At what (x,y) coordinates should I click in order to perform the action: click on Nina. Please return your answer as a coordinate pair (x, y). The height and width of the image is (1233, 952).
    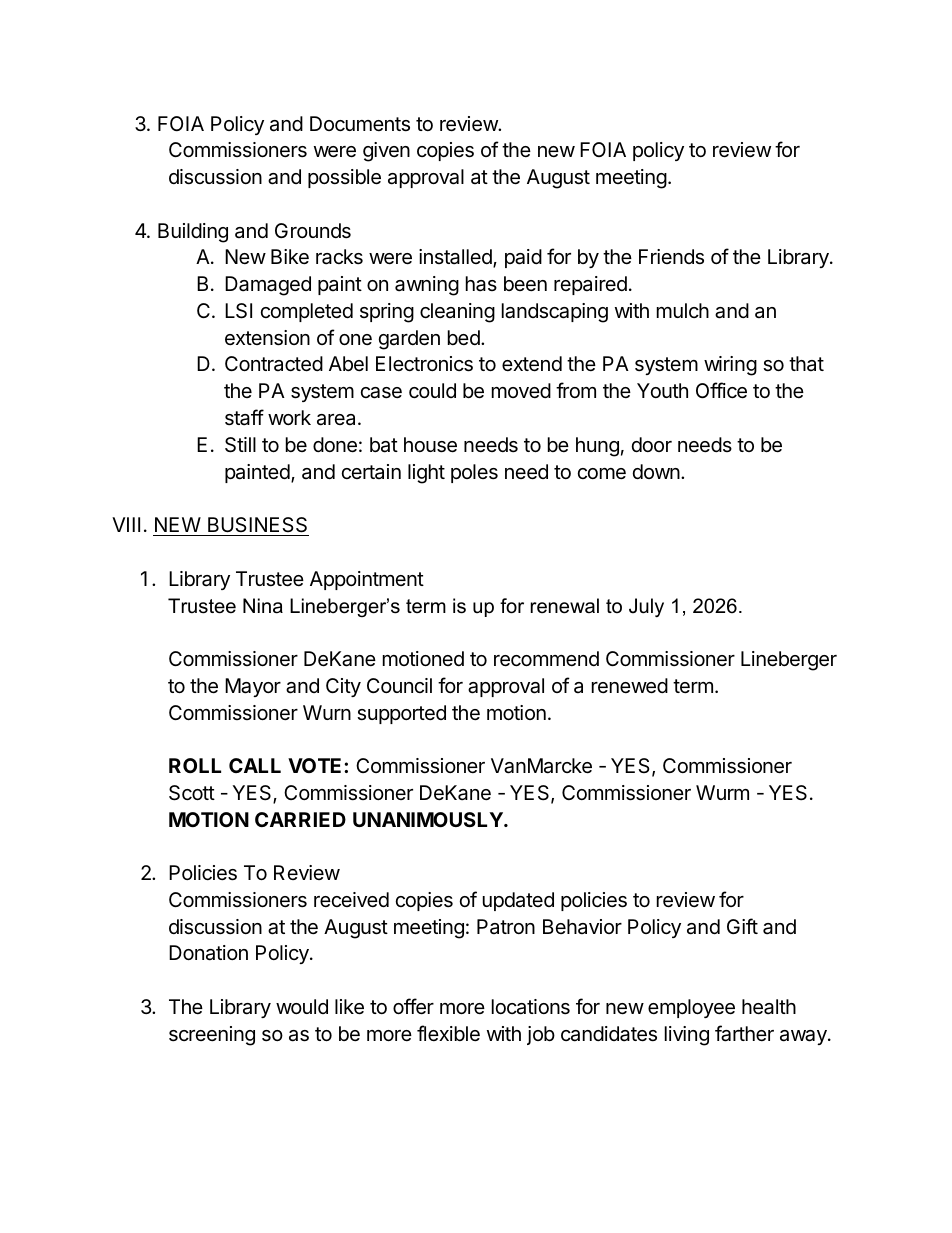
    Looking at the image, I should click on (263, 606).
